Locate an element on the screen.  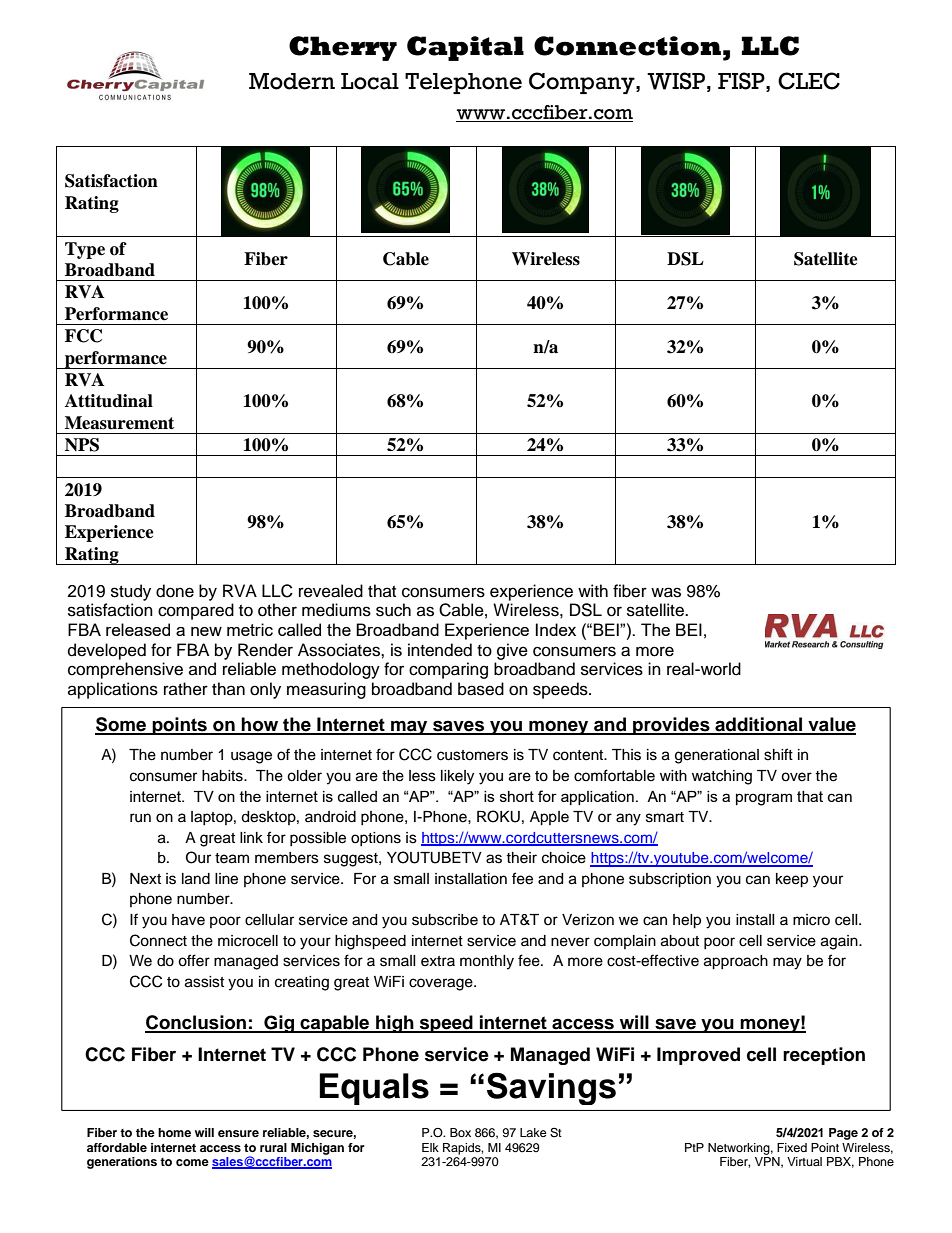
was is located at coordinates (666, 592).
